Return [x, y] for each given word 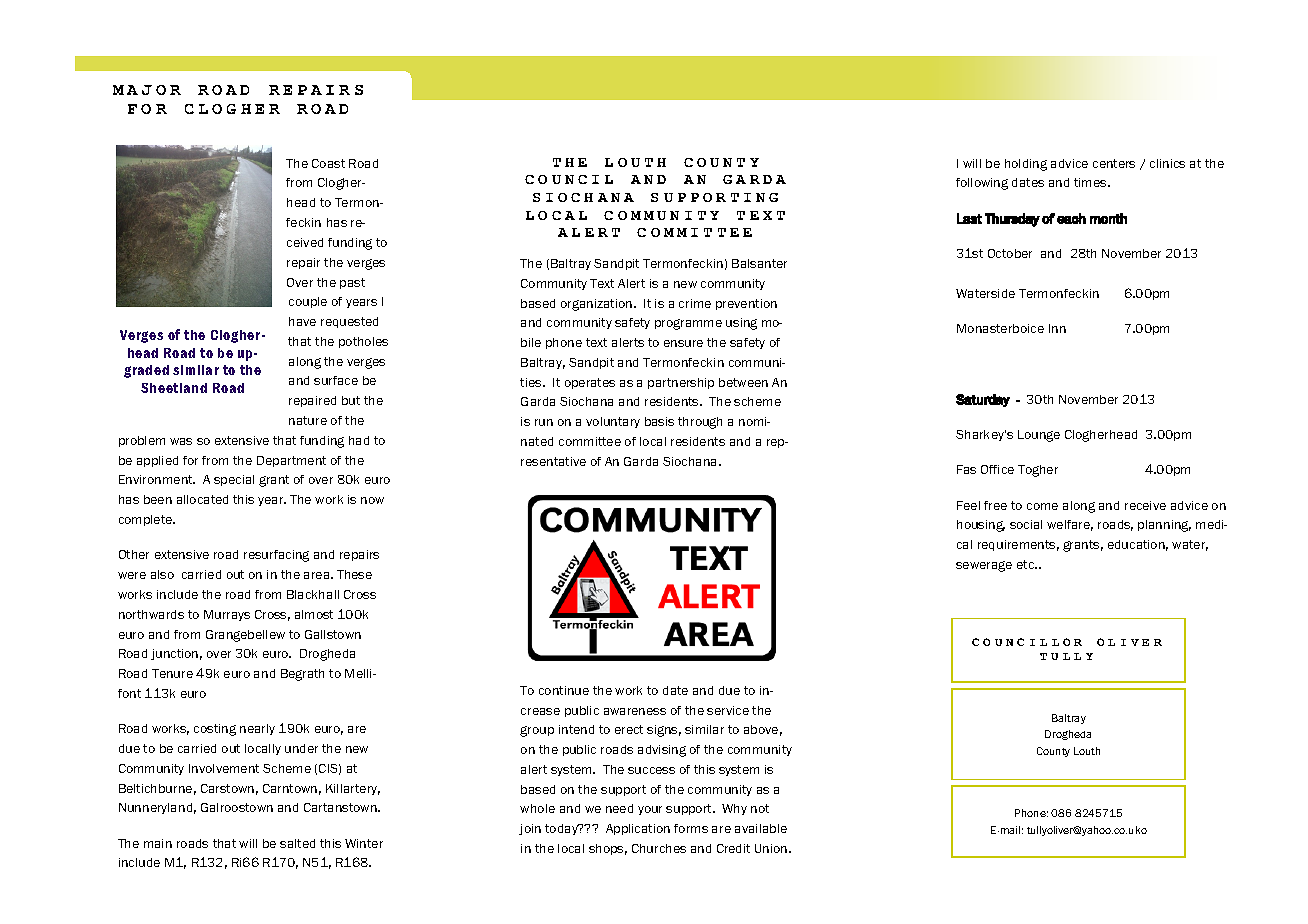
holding [1026, 165]
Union [772, 848]
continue [564, 690]
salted [297, 843]
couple [308, 302]
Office [997, 469]
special [234, 480]
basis [659, 421]
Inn [1057, 328]
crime [695, 303]
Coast [328, 163]
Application [638, 829]
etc [1027, 564]
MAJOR [147, 90]
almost [314, 614]
